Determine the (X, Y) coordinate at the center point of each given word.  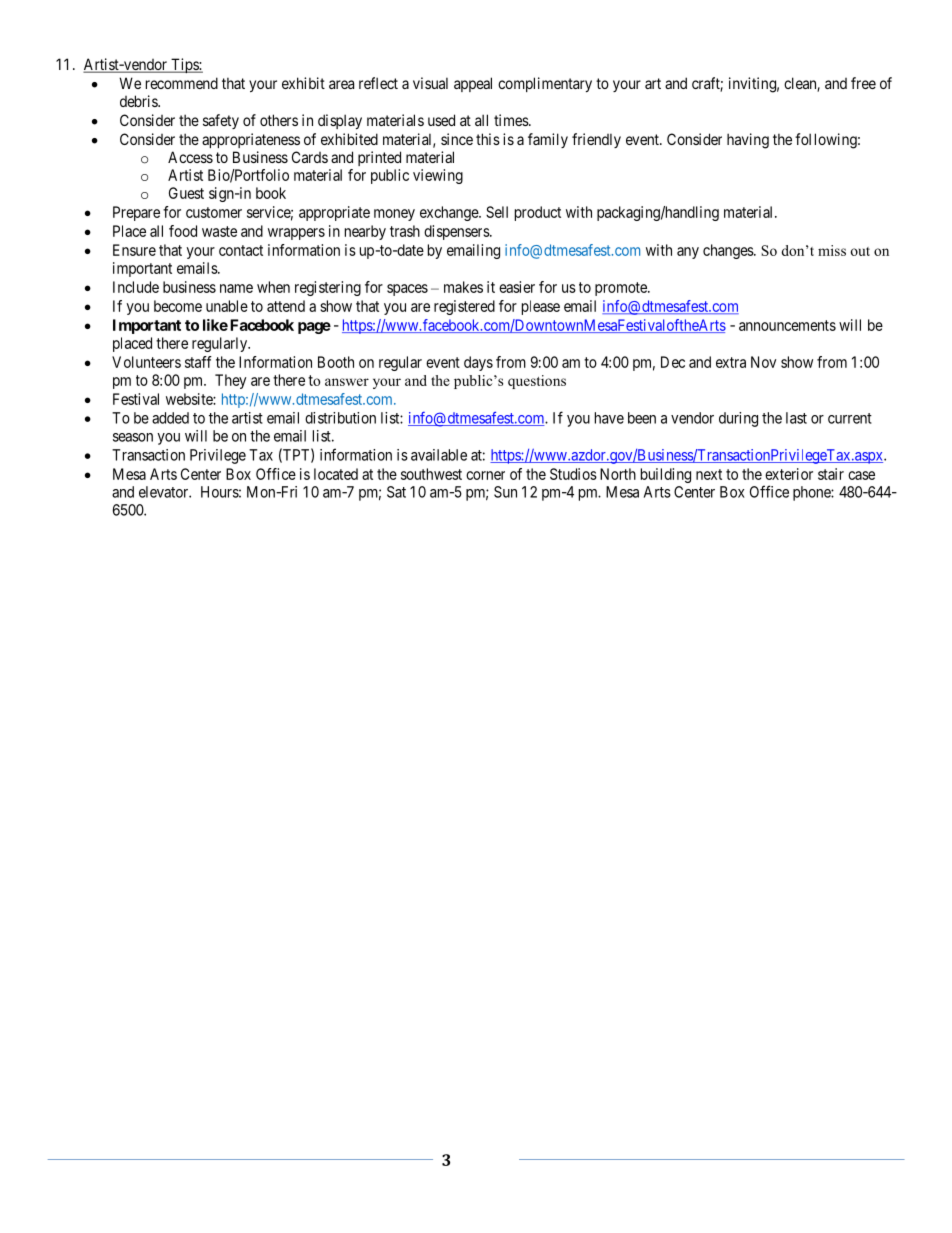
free (863, 83)
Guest (186, 193)
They (230, 381)
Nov (763, 362)
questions (537, 382)
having (748, 141)
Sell (497, 212)
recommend (182, 83)
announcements (787, 325)
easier (517, 287)
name (236, 288)
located (336, 474)
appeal (473, 84)
